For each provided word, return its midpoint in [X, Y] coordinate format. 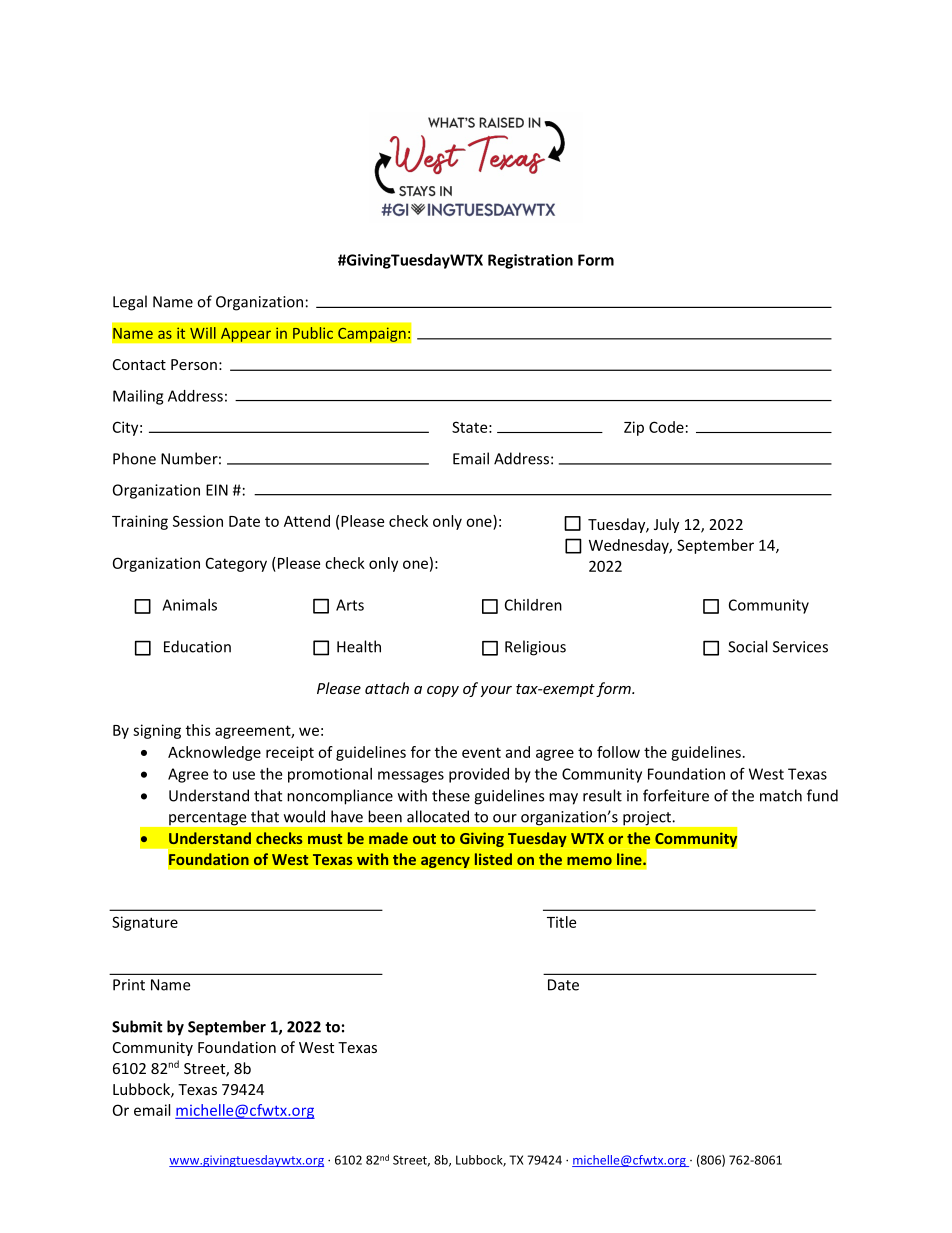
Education [197, 646]
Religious [535, 648]
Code [666, 427]
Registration [530, 261]
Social [747, 646]
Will [203, 333]
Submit [137, 1026]
